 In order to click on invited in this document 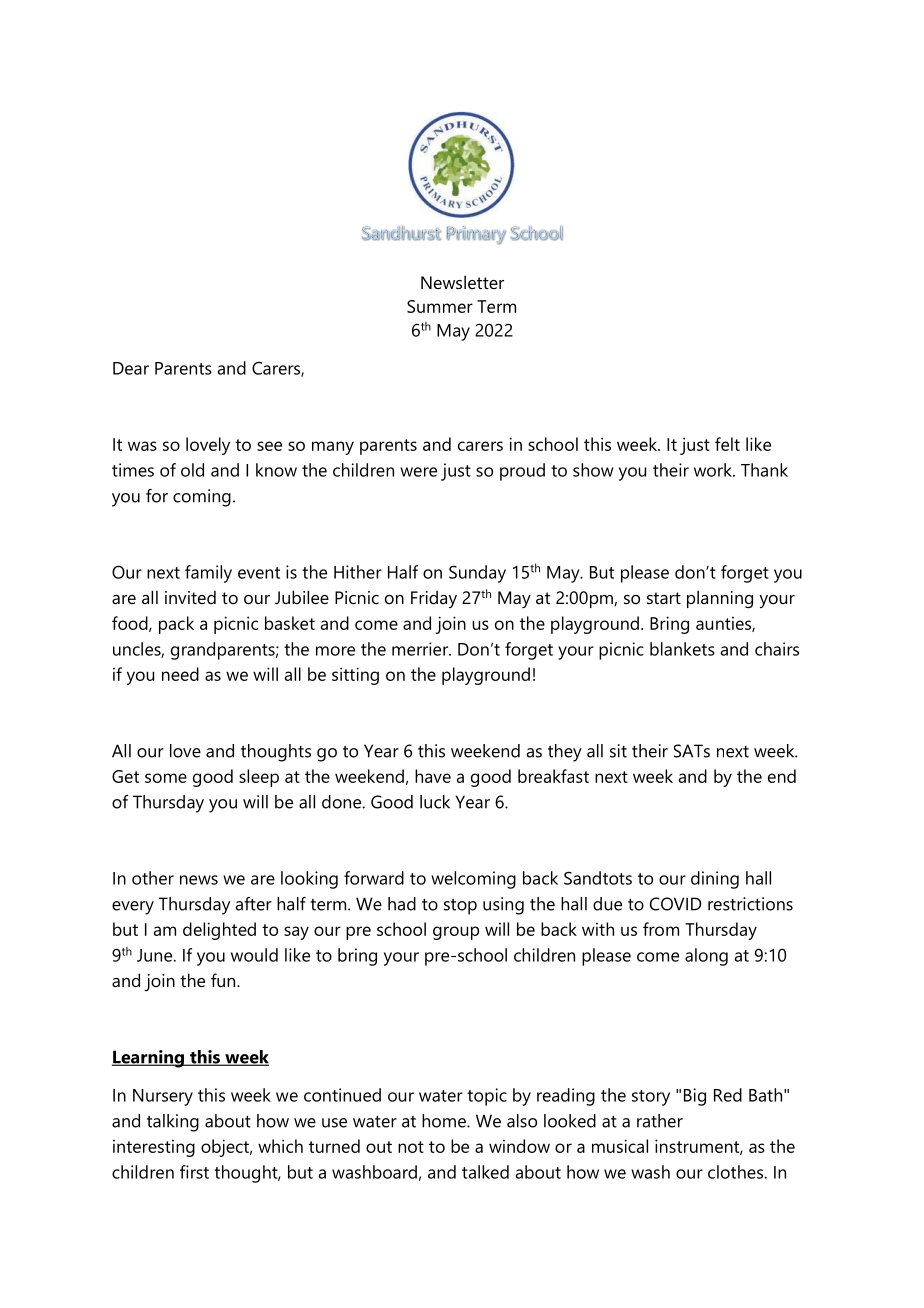, I will do `click(190, 597)`.
